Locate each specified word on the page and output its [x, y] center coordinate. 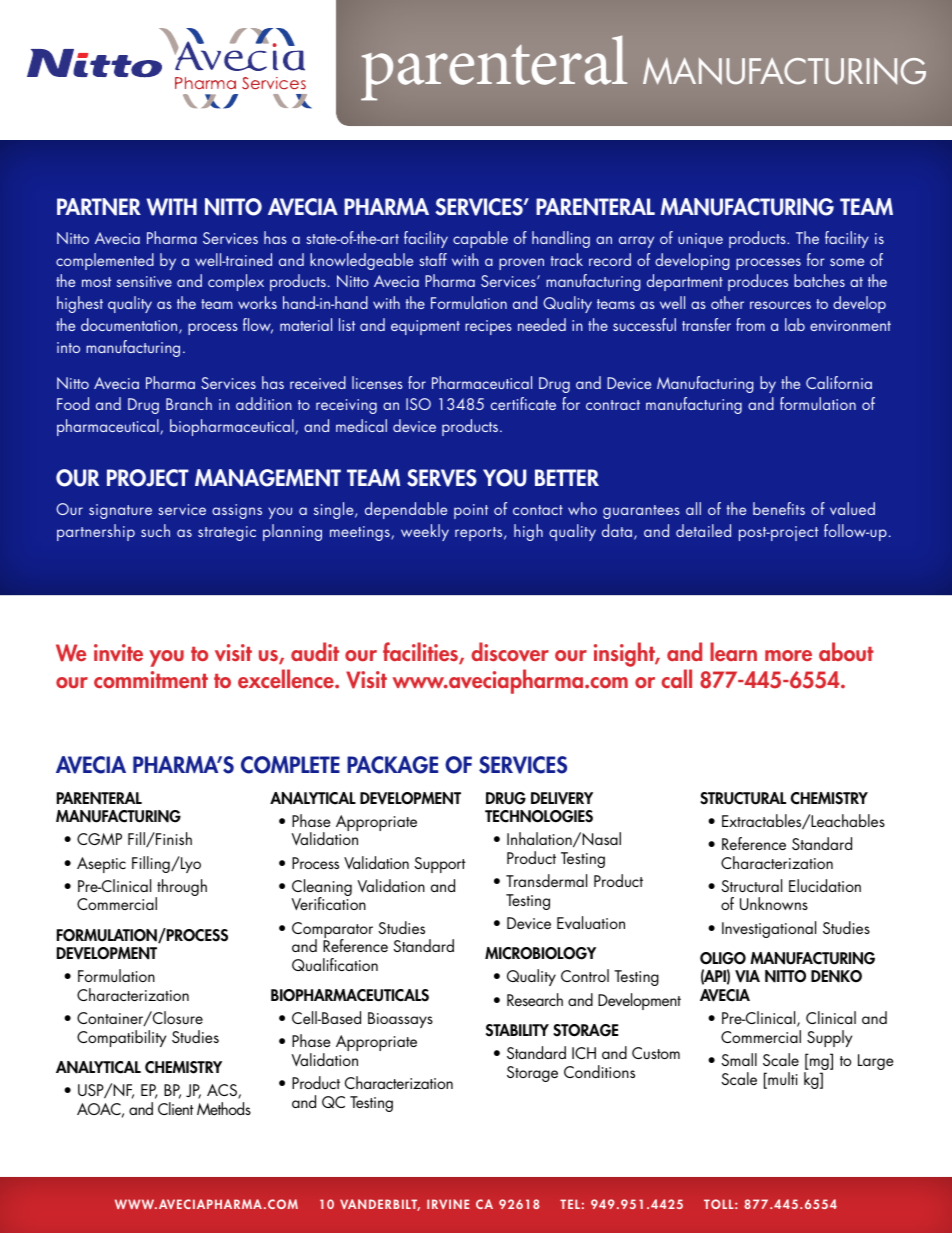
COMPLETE [290, 765]
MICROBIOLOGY [540, 953]
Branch [189, 403]
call [676, 678]
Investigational [769, 929]
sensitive [144, 281]
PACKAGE [392, 765]
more [788, 655]
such [155, 530]
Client [176, 1108]
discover [510, 651]
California [839, 382]
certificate [523, 403]
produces [758, 282]
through [181, 889]
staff [433, 259]
